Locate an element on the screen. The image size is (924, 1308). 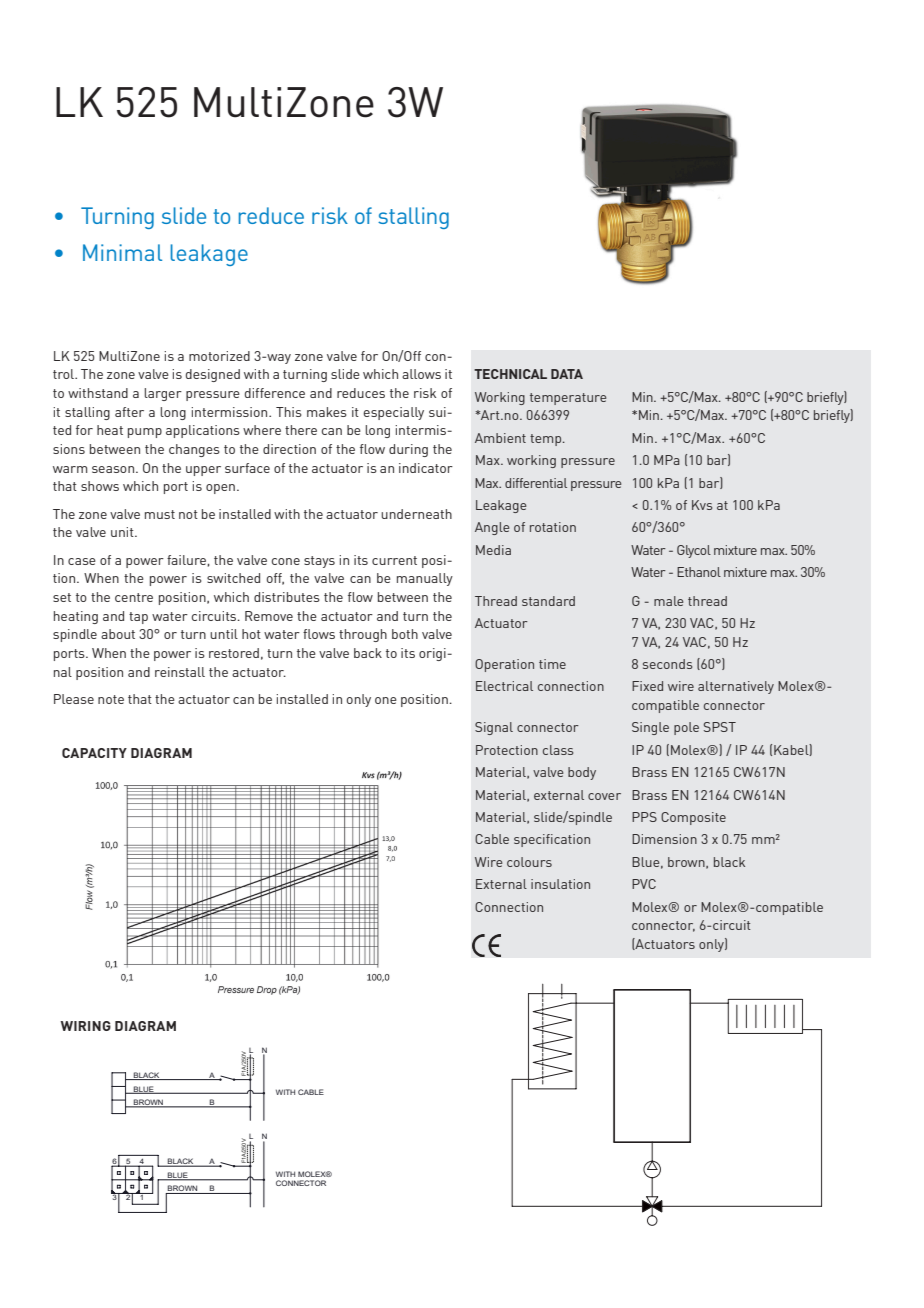
WIRING is located at coordinates (85, 1026).
